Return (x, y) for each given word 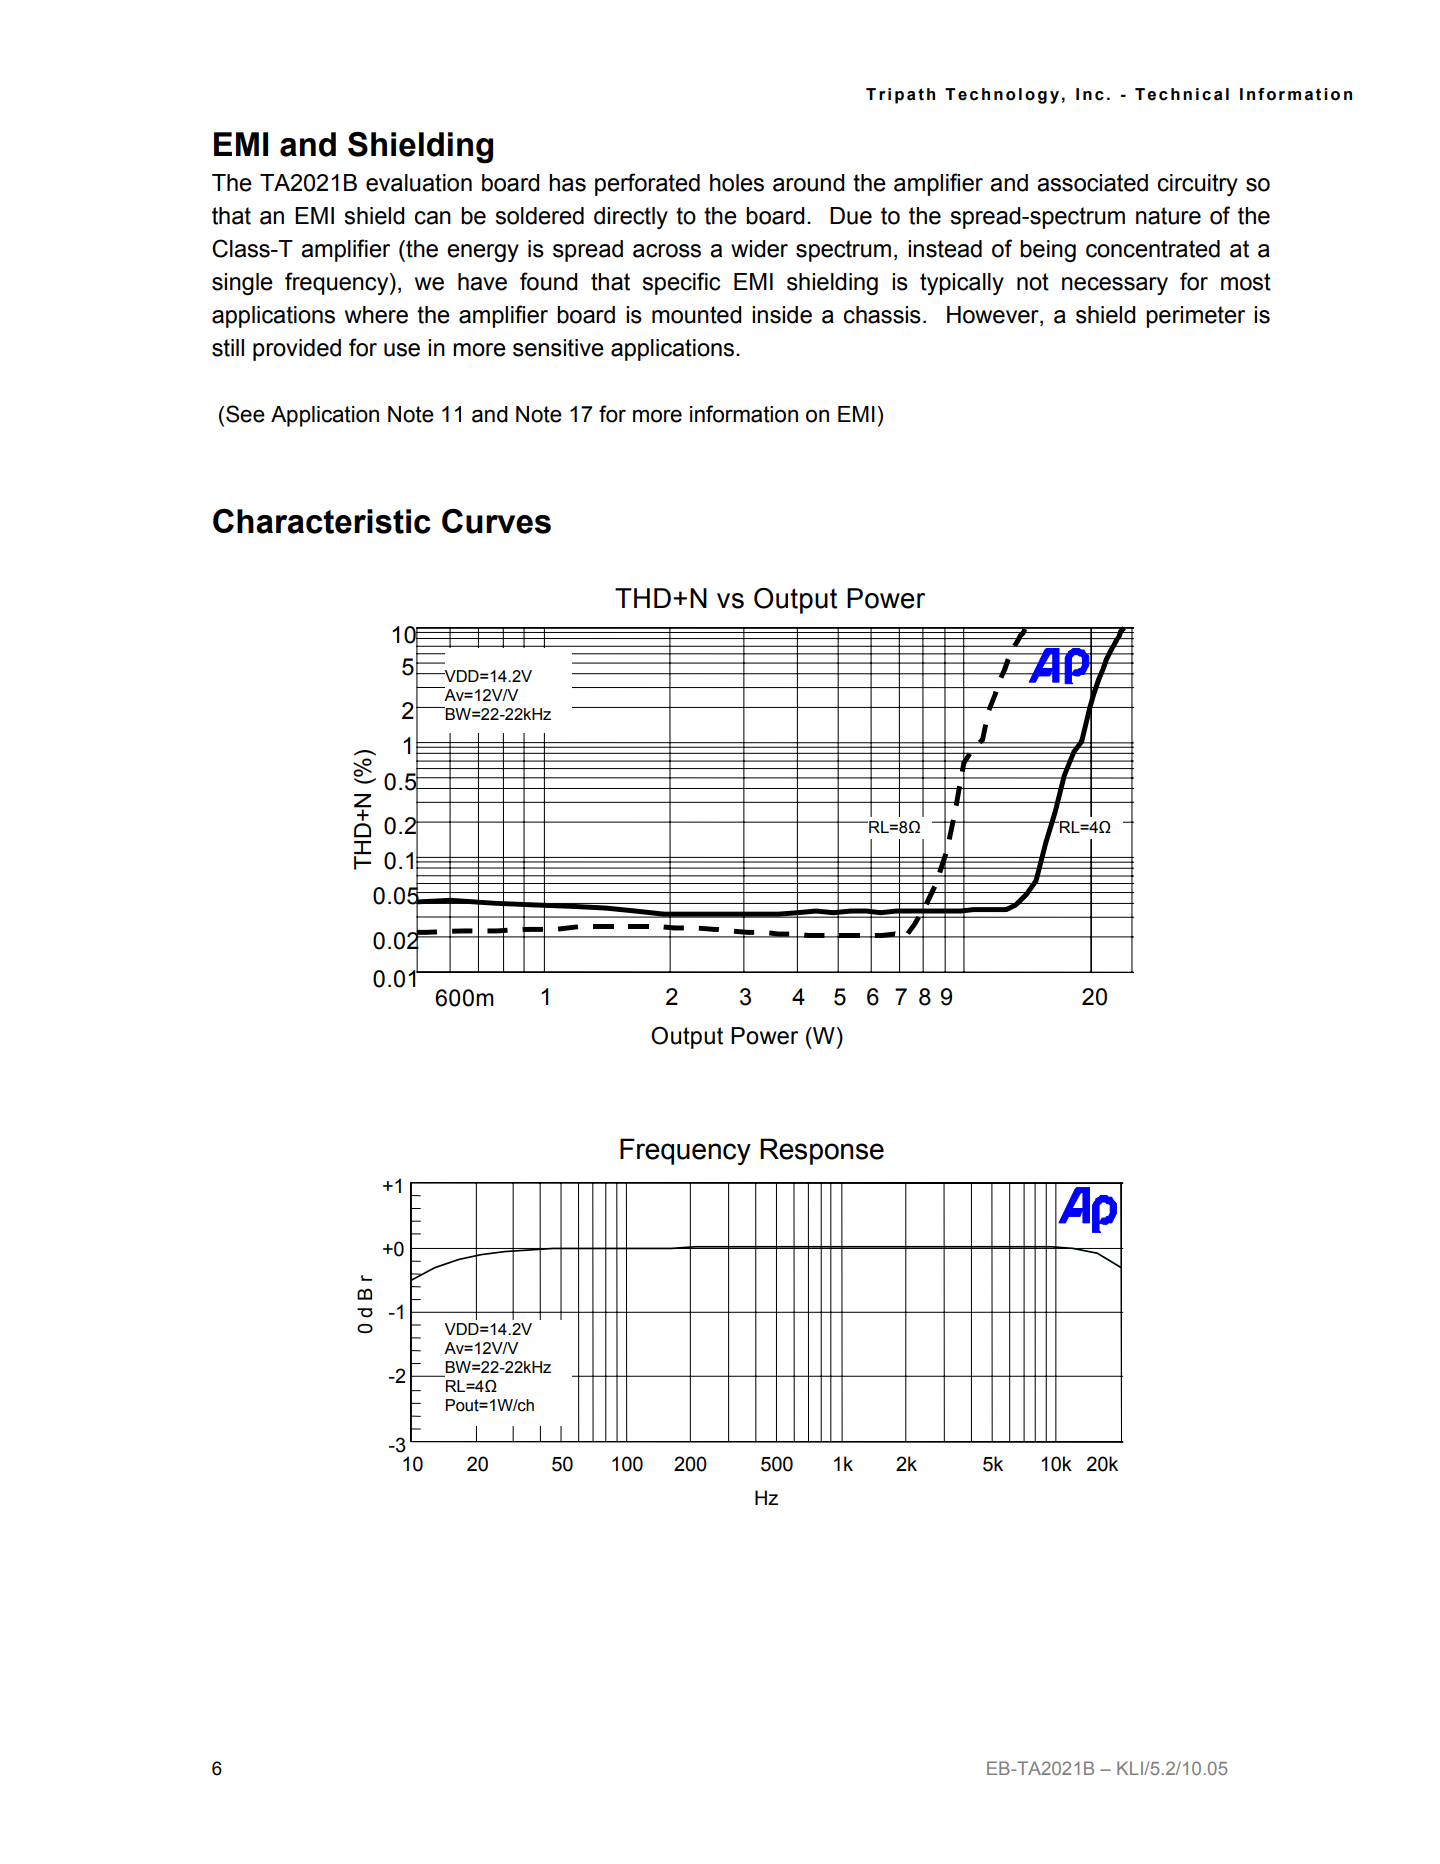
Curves (496, 521)
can (433, 218)
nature (1168, 216)
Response (822, 1151)
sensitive (558, 348)
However (994, 315)
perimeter (1195, 317)
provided (297, 350)
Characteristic (322, 521)
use (402, 350)
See (245, 414)
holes (737, 183)
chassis (882, 315)
